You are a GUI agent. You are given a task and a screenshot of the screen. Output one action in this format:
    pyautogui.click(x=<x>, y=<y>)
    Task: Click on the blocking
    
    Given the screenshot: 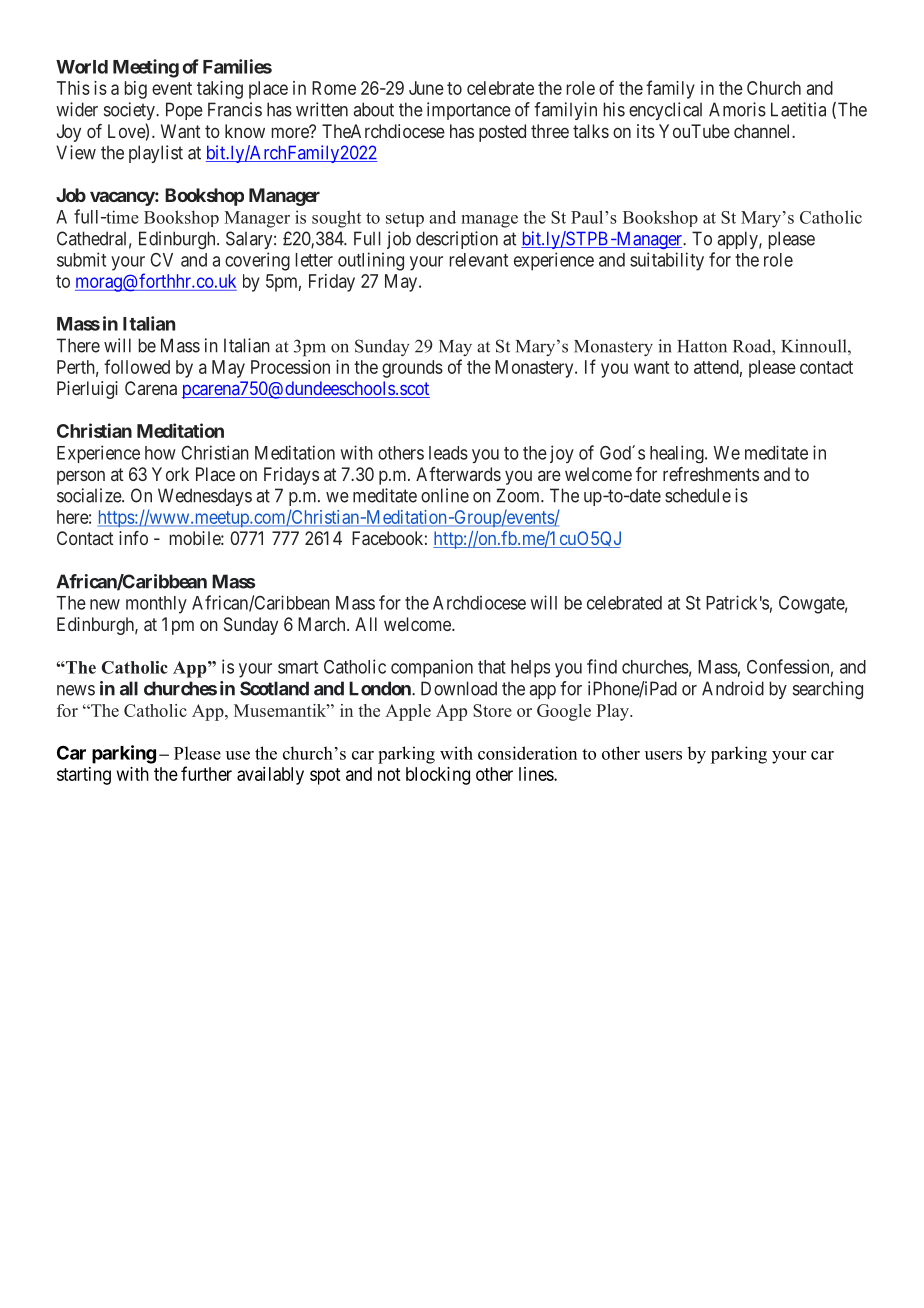 What is the action you would take?
    pyautogui.click(x=438, y=776)
